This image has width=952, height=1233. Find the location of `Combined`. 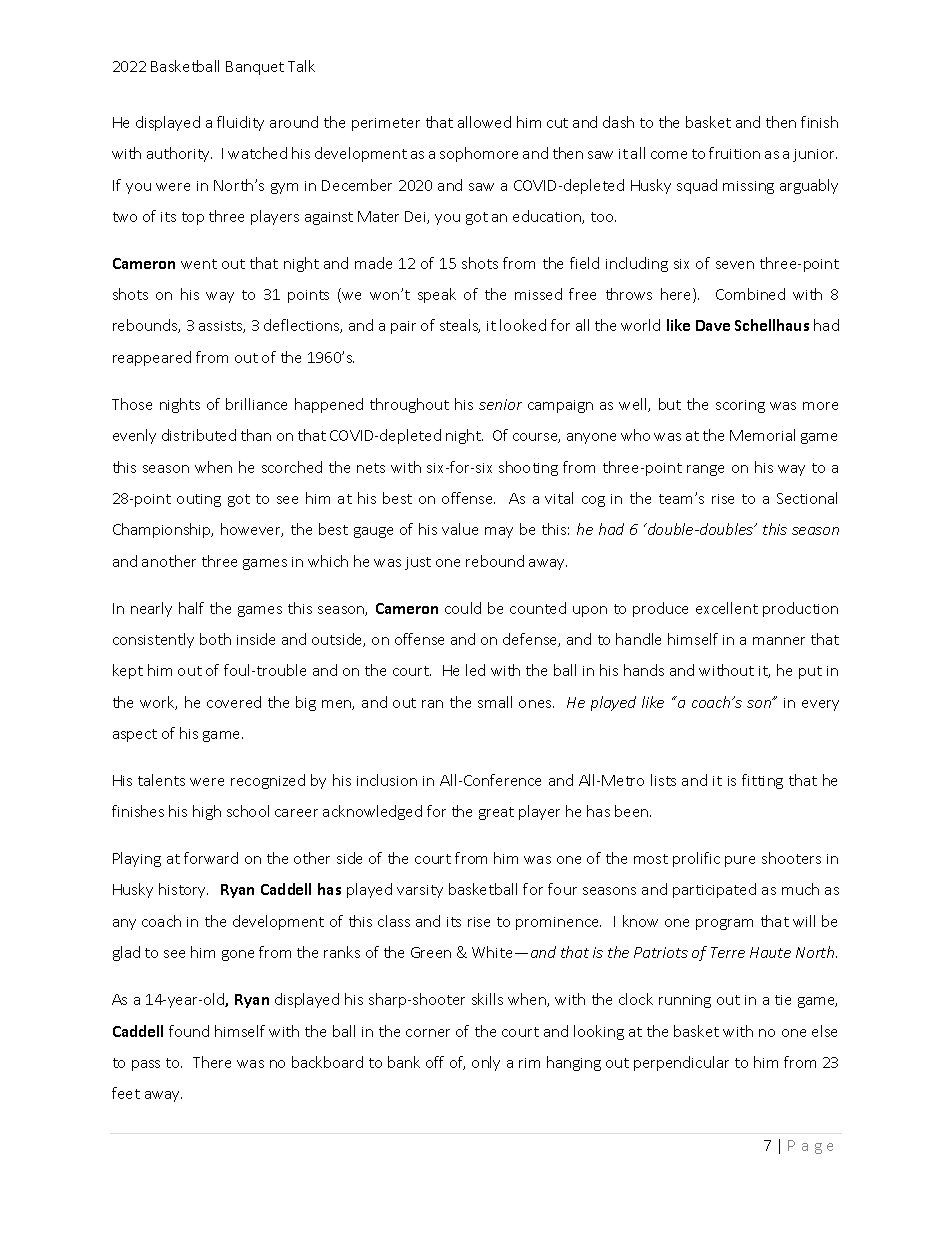

Combined is located at coordinates (750, 294).
